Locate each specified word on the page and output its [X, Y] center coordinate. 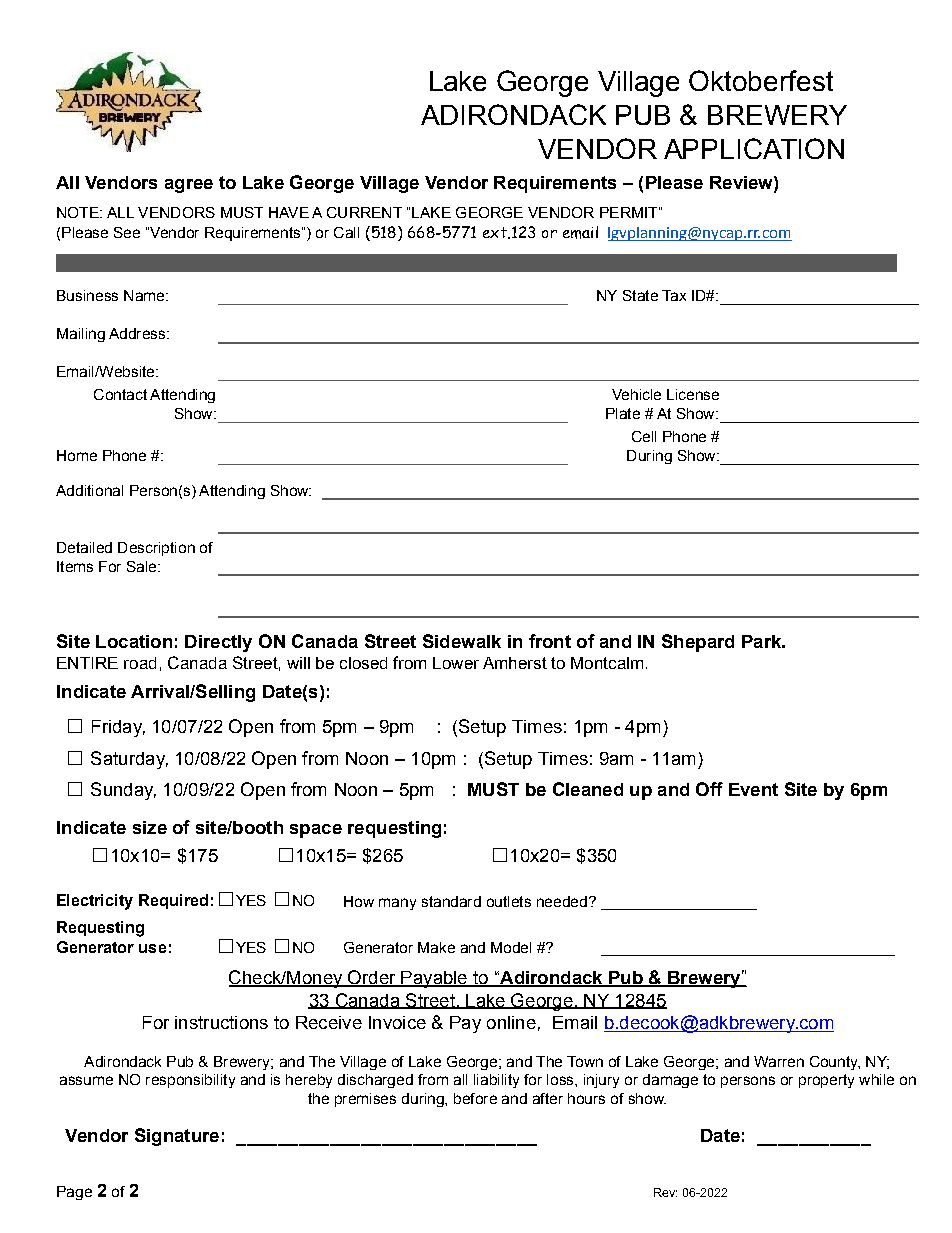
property [826, 1081]
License [693, 394]
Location [134, 641]
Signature [177, 1137]
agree [189, 186]
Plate [623, 413]
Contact [120, 394]
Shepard [698, 643]
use [152, 948]
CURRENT [364, 212]
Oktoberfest [761, 80]
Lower [456, 663]
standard [451, 901]
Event [753, 789]
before [475, 1098]
